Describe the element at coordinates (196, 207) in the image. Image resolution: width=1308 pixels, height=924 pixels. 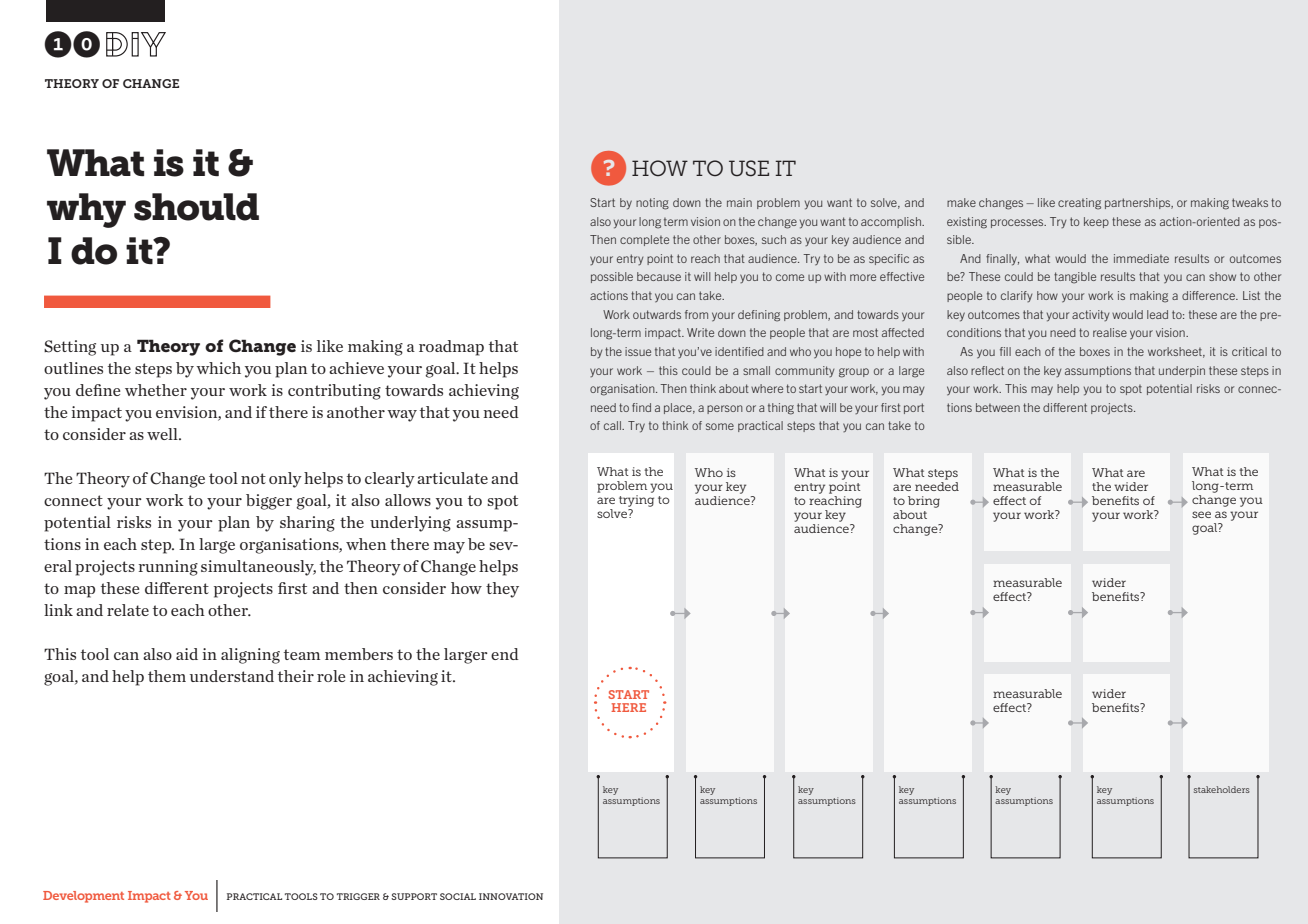
I see `should` at that location.
